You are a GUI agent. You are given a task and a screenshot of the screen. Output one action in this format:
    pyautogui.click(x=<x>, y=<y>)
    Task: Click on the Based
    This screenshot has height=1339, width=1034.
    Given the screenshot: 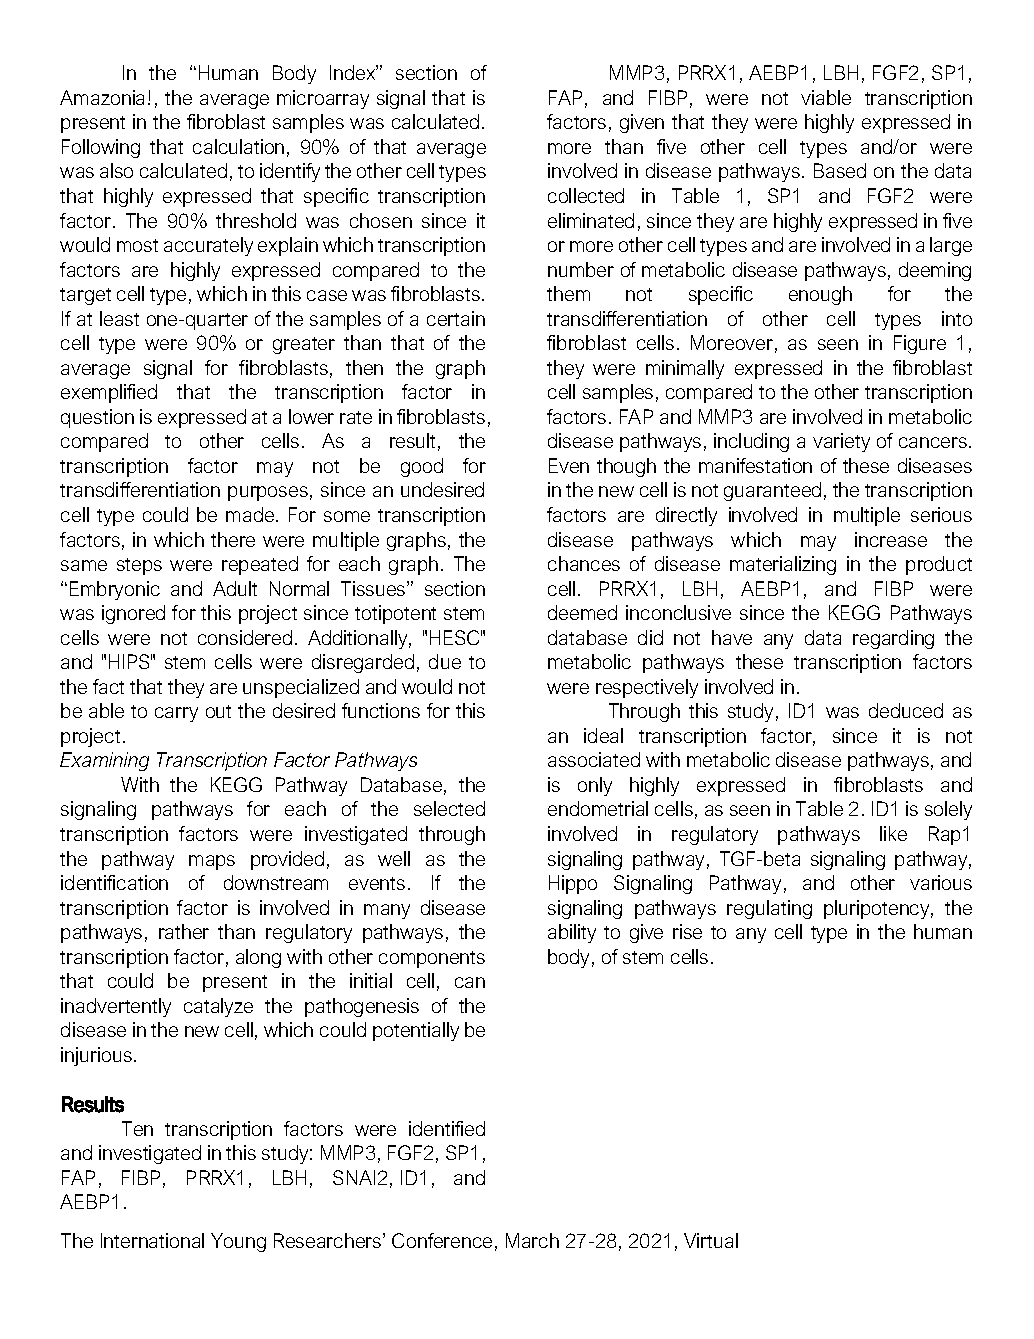 What is the action you would take?
    pyautogui.click(x=840, y=170)
